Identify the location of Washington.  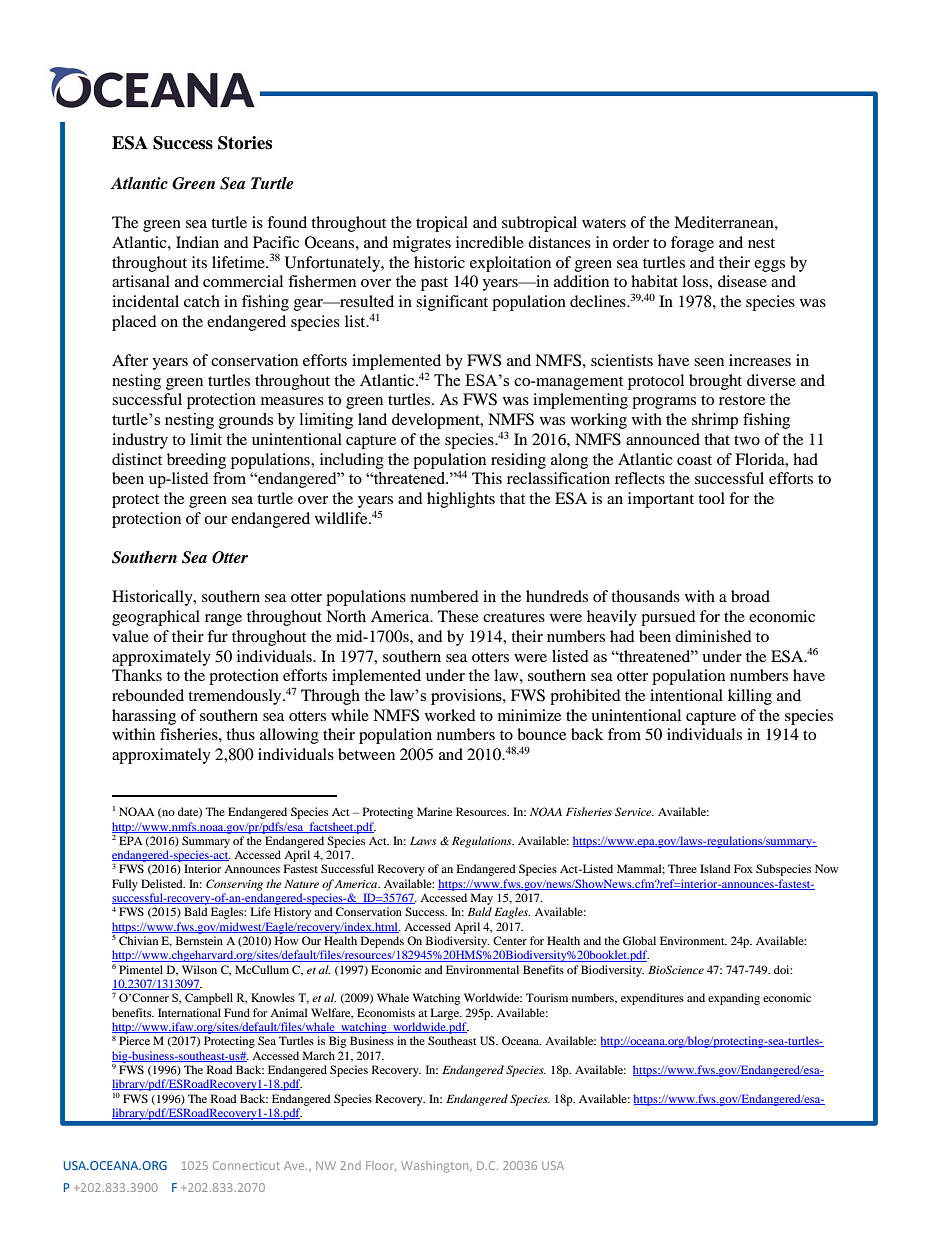
(436, 1167).
